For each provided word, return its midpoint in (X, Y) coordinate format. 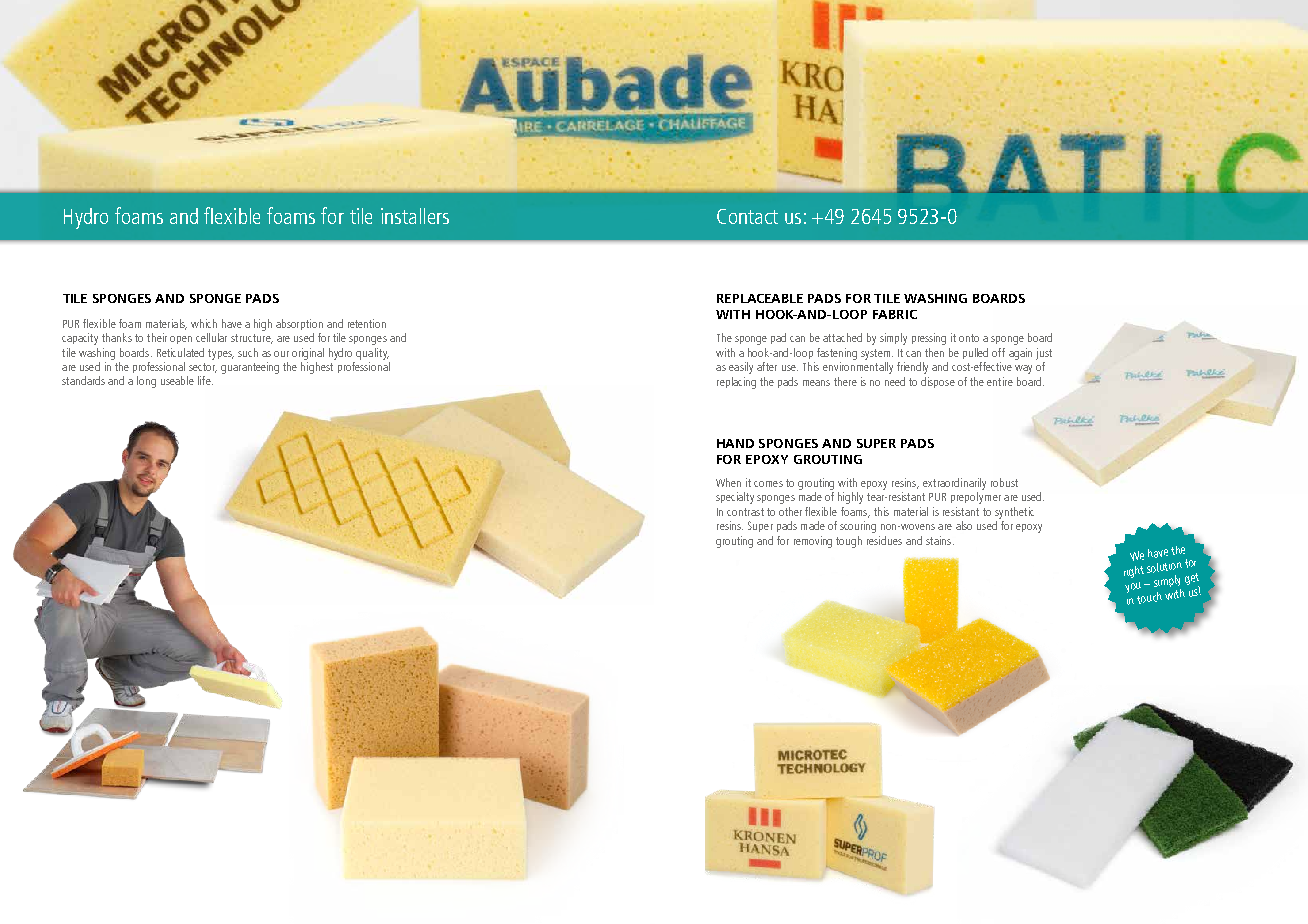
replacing (736, 383)
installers (415, 216)
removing (813, 542)
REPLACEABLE (760, 298)
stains (938, 540)
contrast (745, 512)
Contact (747, 216)
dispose (938, 382)
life (205, 380)
